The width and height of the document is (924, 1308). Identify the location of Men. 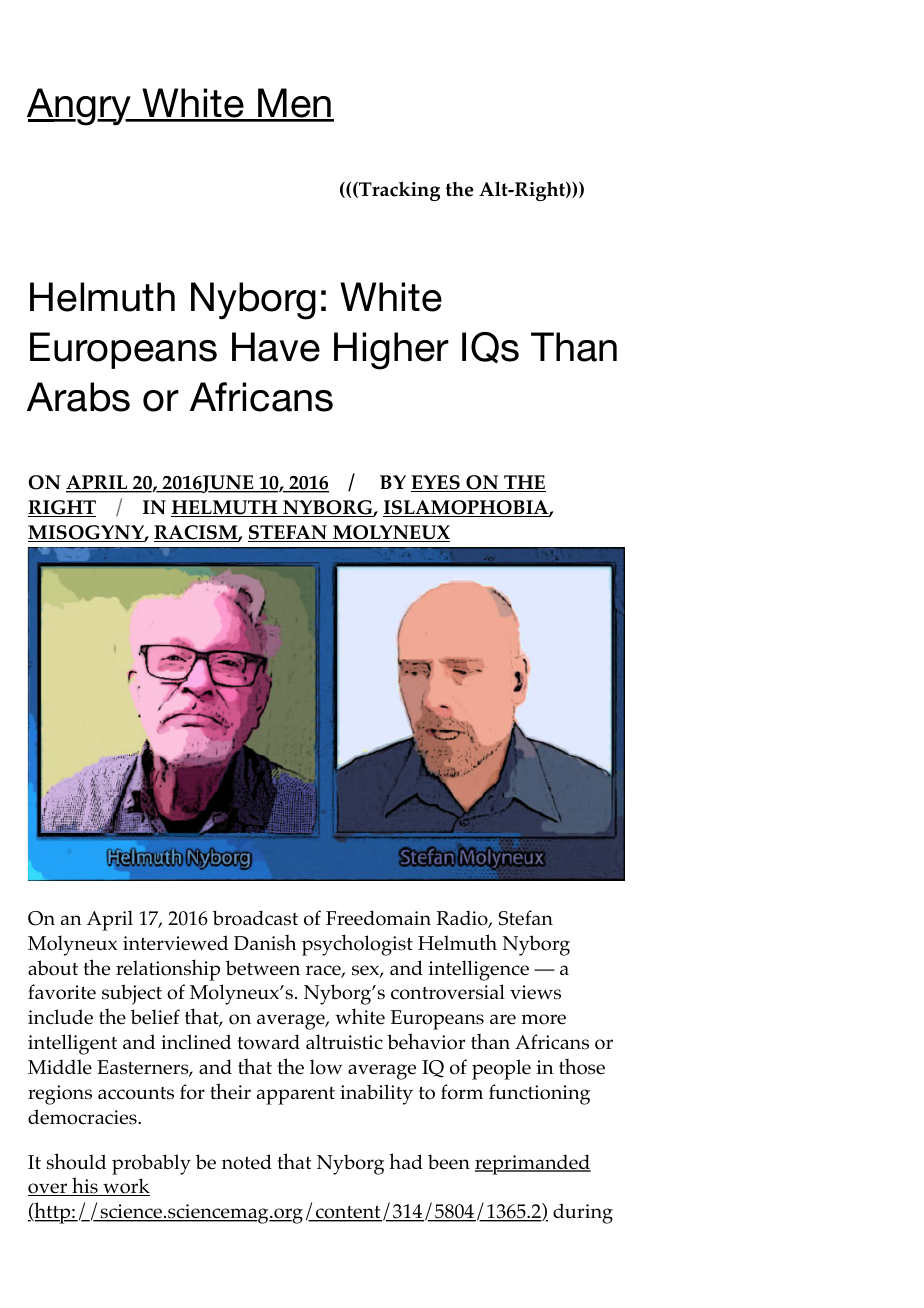
(295, 104).
